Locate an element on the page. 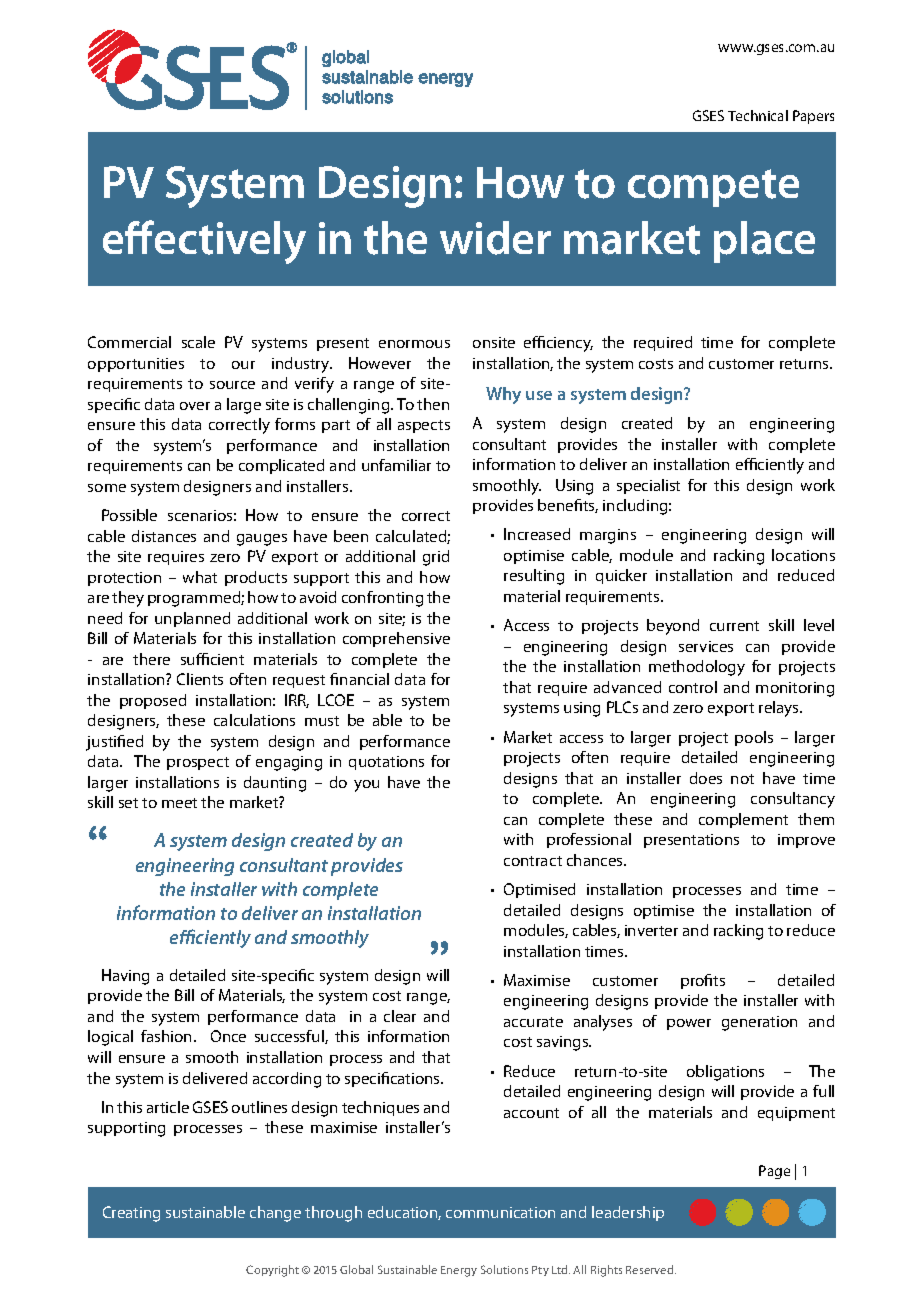 The height and width of the page is (1308, 924). Having is located at coordinates (125, 977).
